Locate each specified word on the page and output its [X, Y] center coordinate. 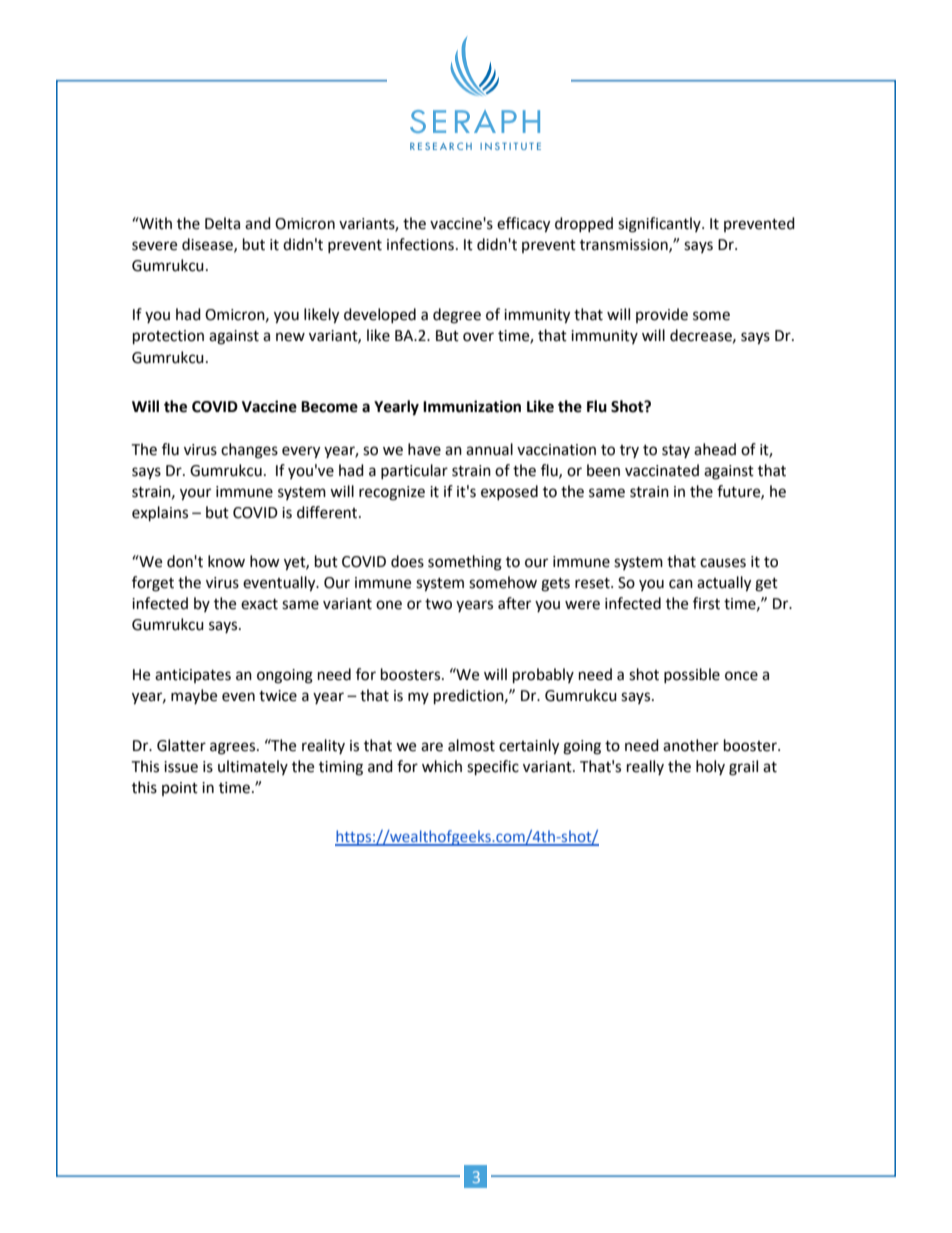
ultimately [253, 767]
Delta [222, 223]
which [442, 766]
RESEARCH [441, 146]
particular [414, 471]
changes [249, 451]
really [645, 767]
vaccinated [662, 470]
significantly [660, 225]
